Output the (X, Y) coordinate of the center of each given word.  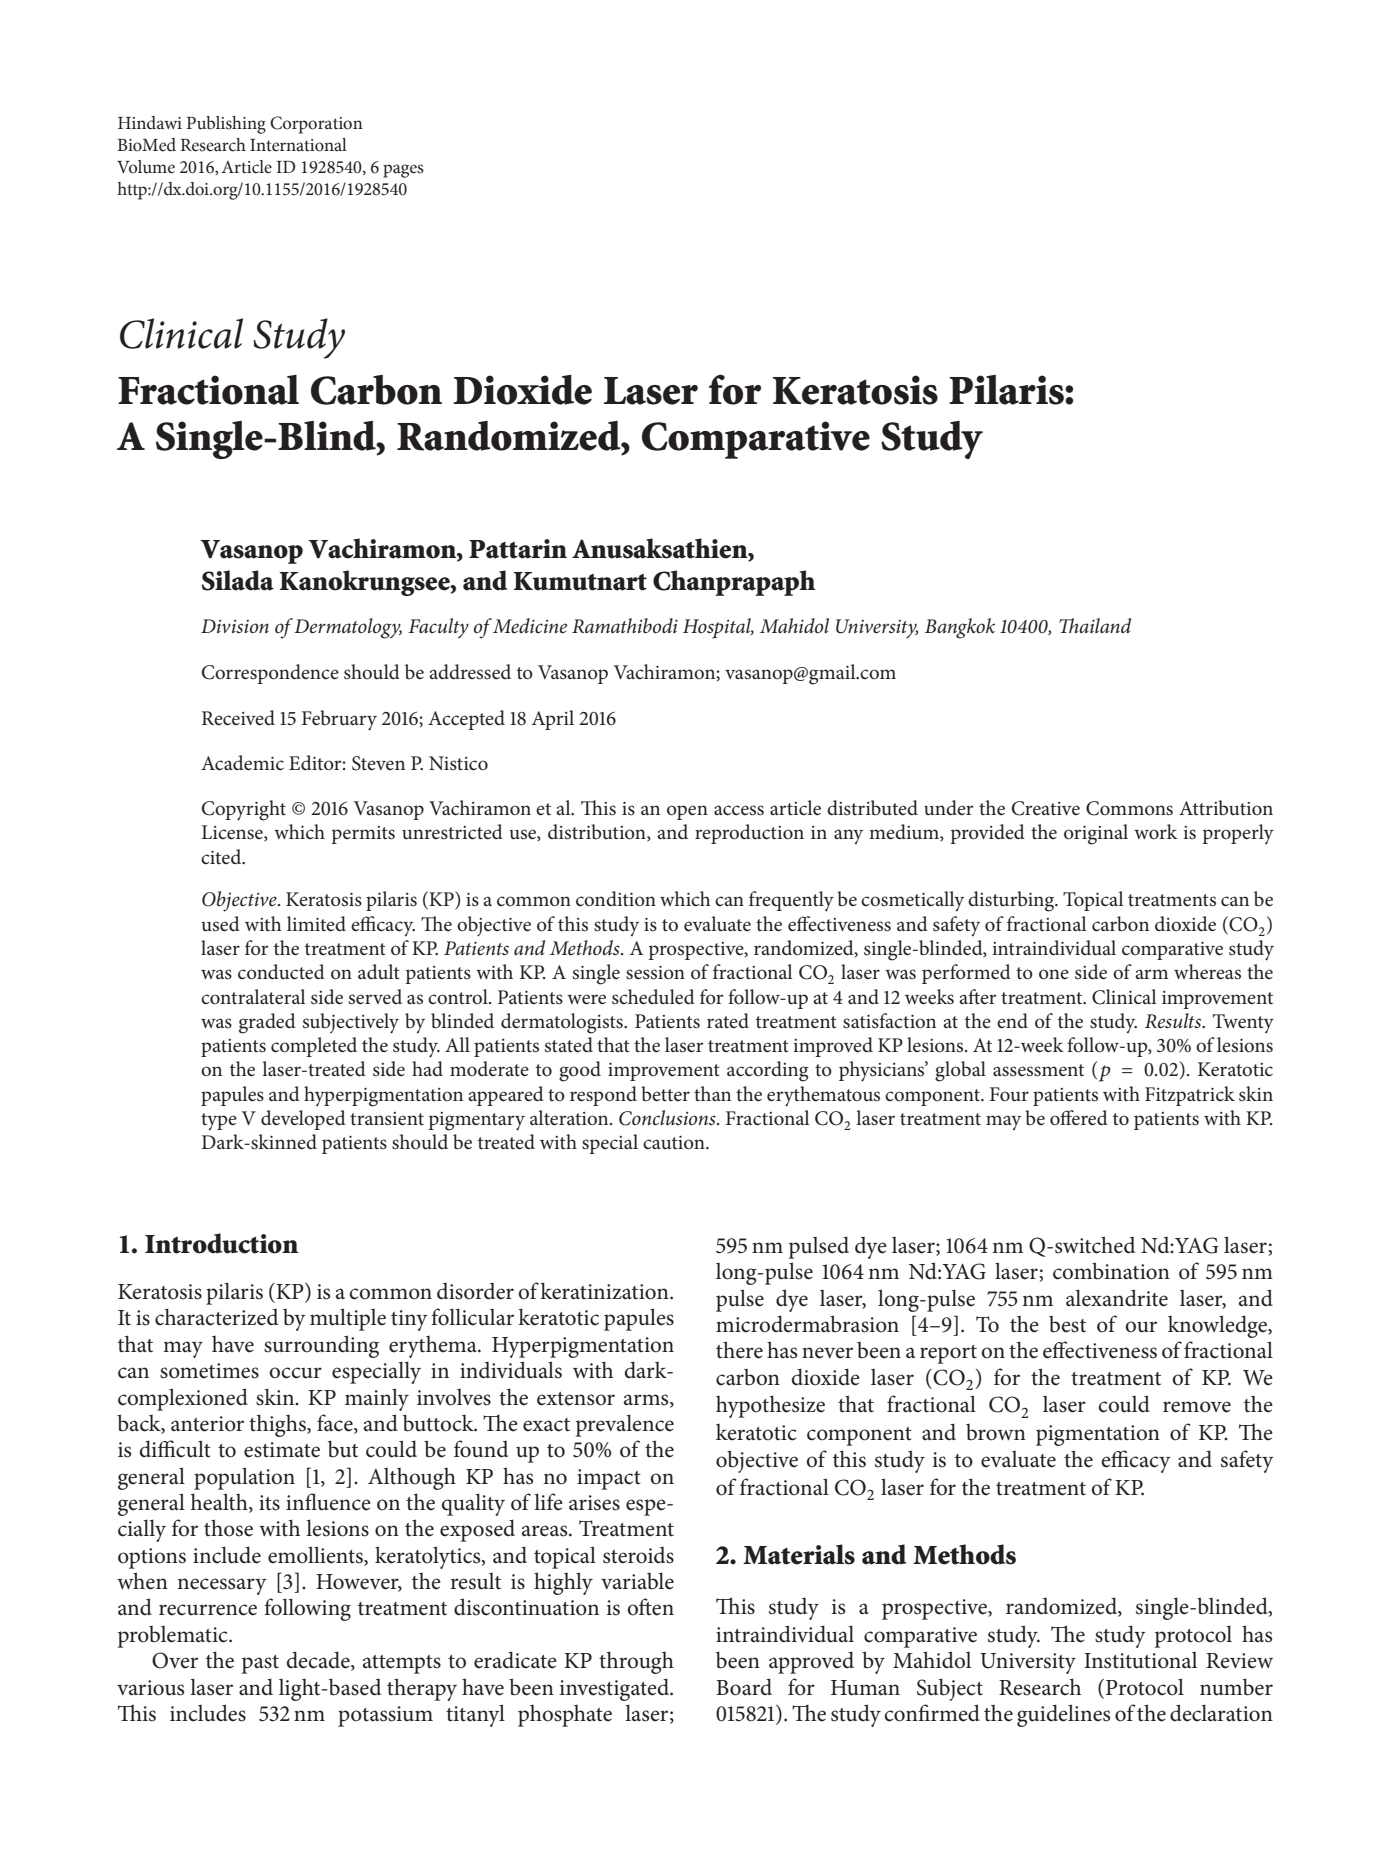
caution (675, 1143)
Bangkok (960, 628)
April (553, 720)
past (260, 1664)
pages (403, 171)
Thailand (1095, 625)
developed (303, 1120)
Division (235, 626)
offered (1079, 1118)
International (298, 145)
